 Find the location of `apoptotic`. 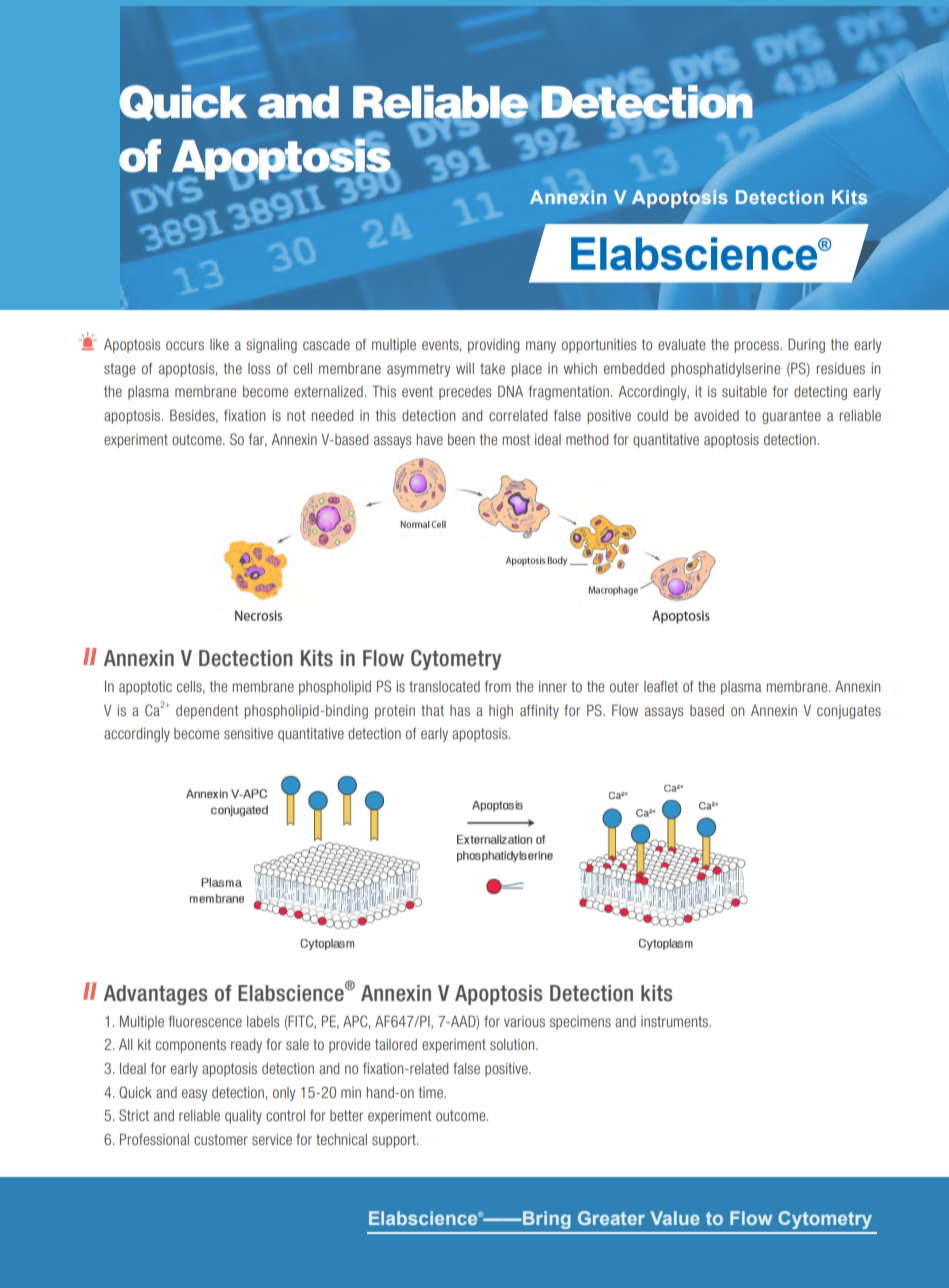

apoptotic is located at coordinates (145, 688).
